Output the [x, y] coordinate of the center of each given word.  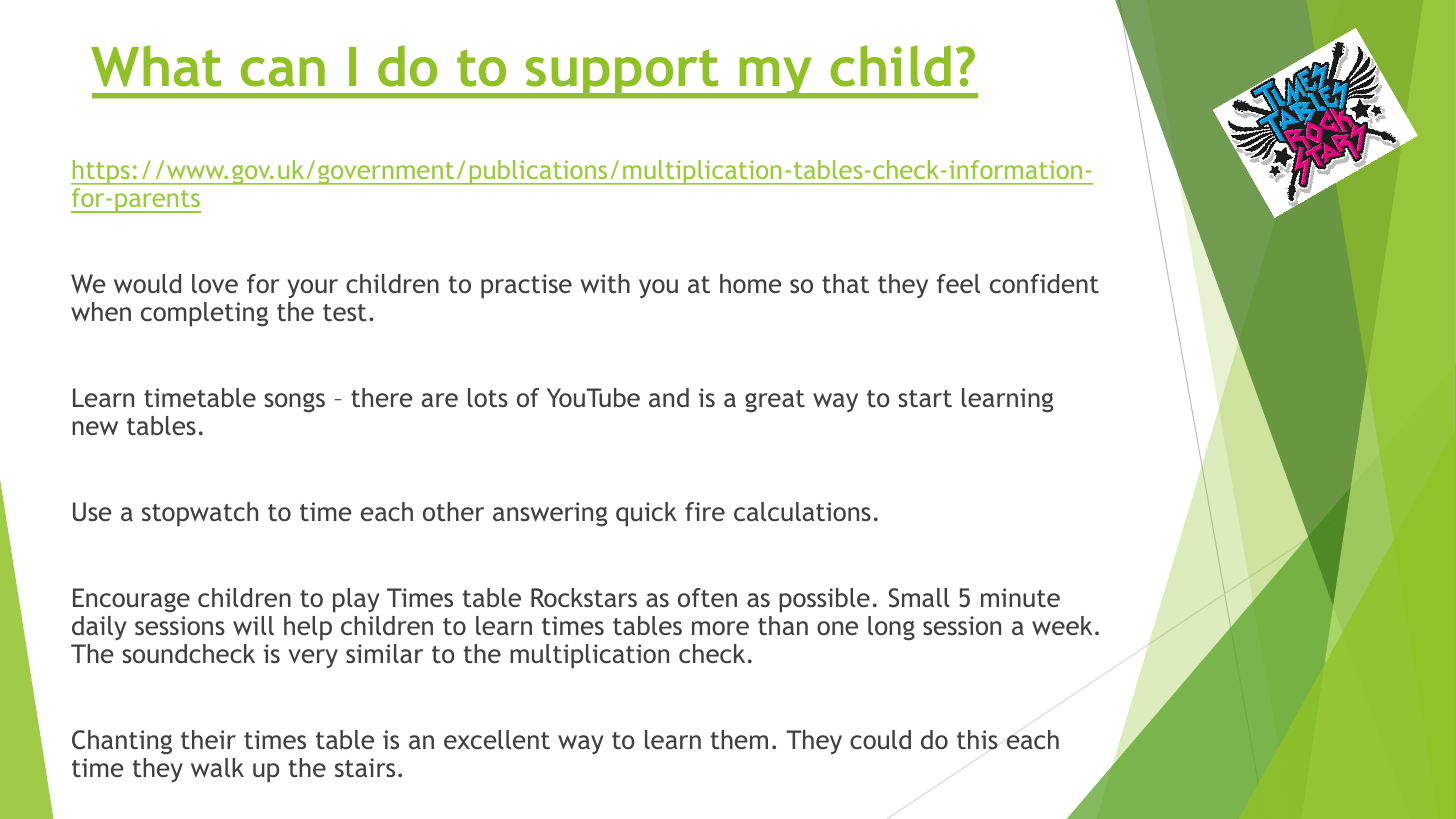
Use [92, 512]
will [253, 625]
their [208, 739]
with [605, 283]
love [215, 283]
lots [488, 397]
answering [550, 514]
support [622, 73]
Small [919, 598]
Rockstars [584, 597]
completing [204, 314]
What [156, 66]
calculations [802, 511]
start [925, 398]
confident [1044, 283]
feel [958, 283]
